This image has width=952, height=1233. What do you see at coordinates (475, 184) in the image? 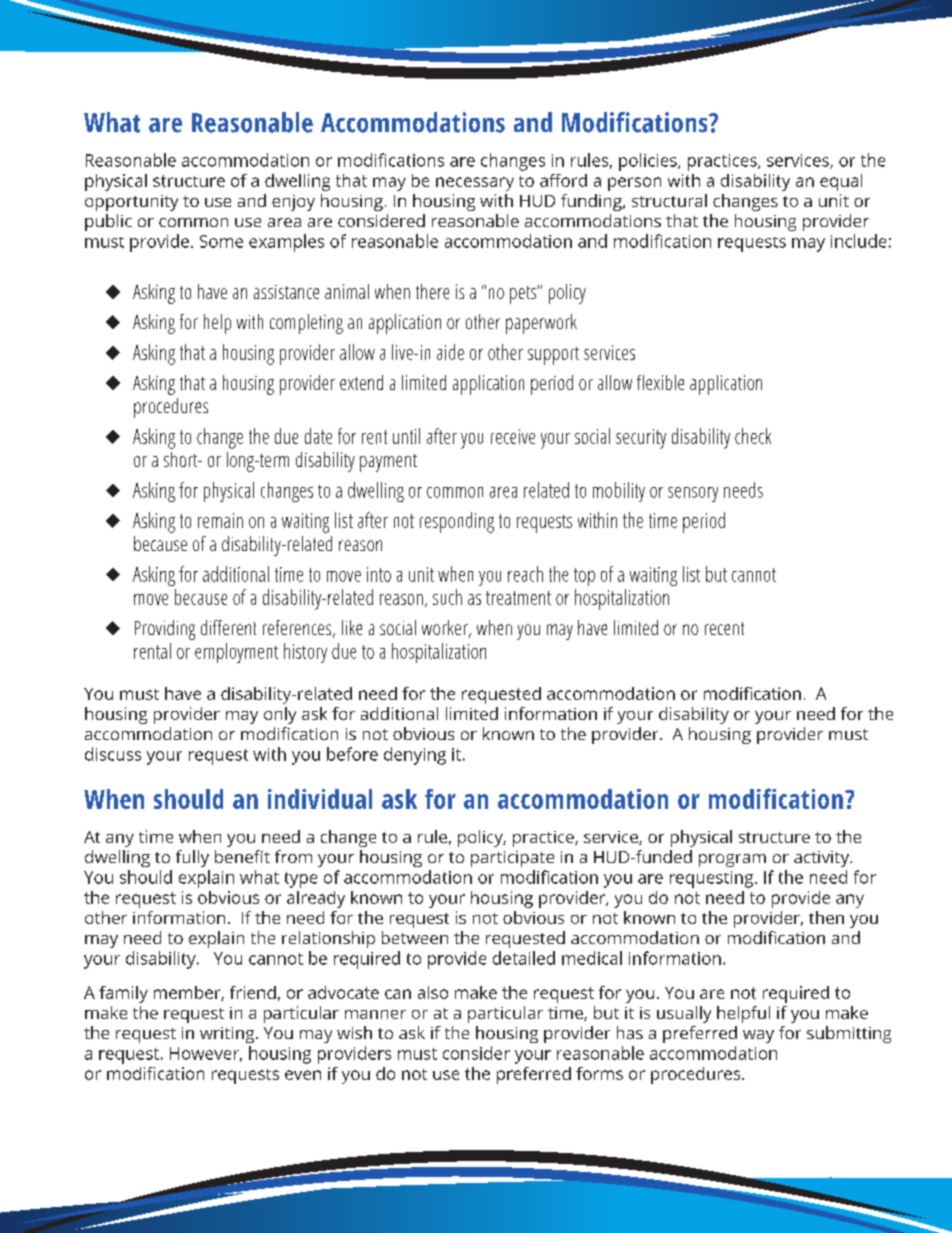
I see `necessary` at bounding box center [475, 184].
